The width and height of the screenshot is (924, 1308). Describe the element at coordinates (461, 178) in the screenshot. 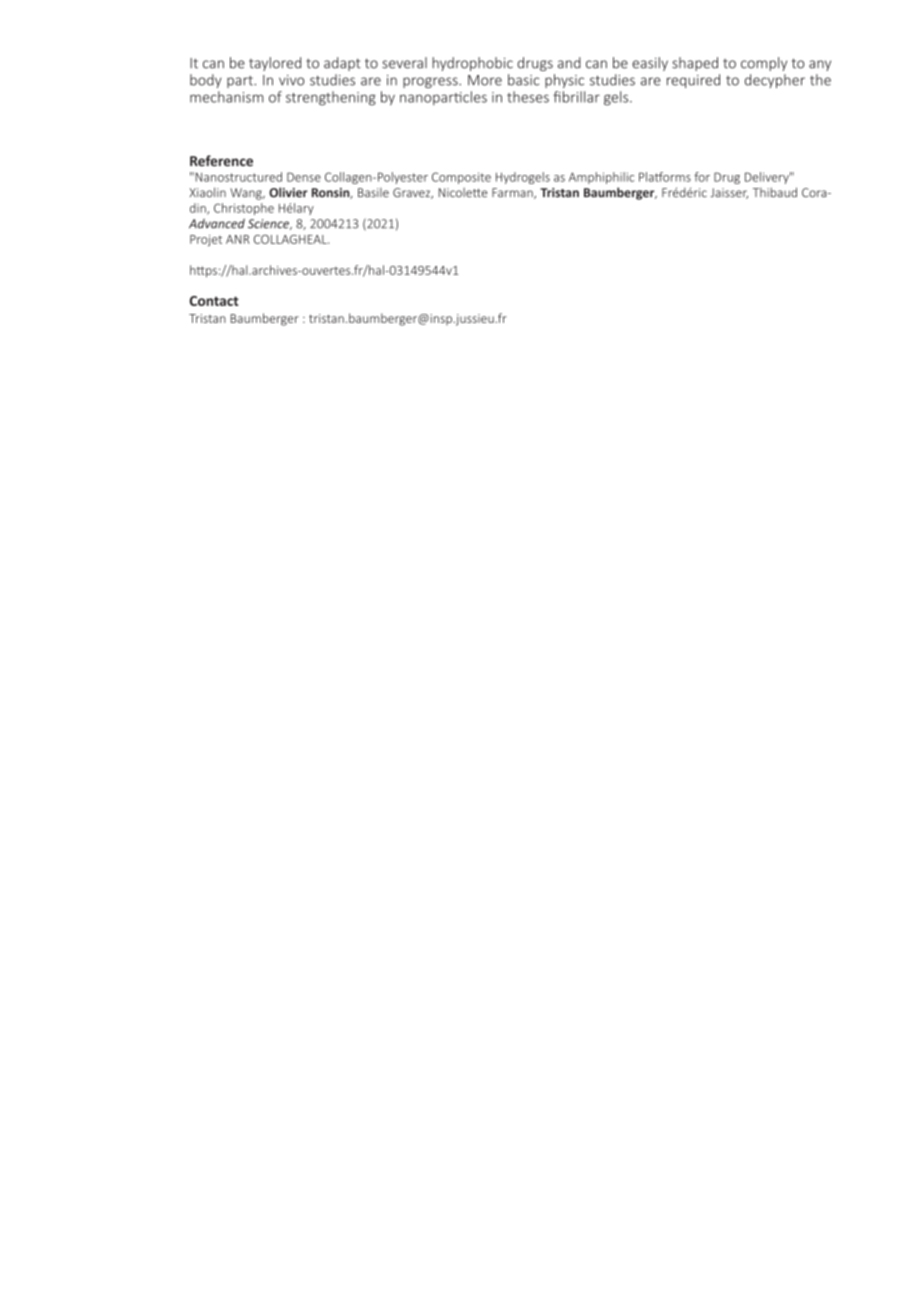

I see `Composite` at that location.
